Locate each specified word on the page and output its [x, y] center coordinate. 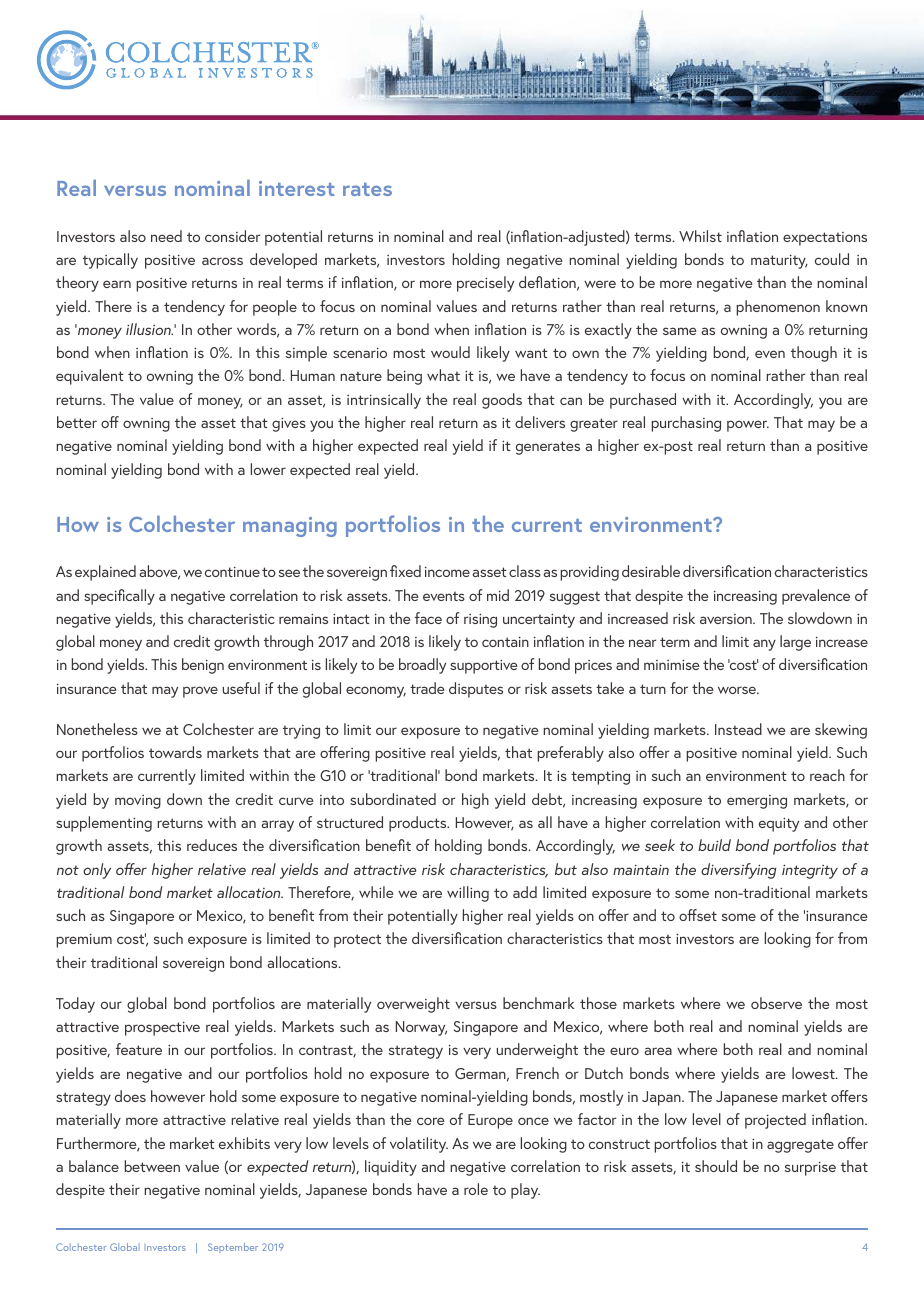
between [152, 1166]
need [166, 236]
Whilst [700, 236]
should [716, 1166]
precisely [485, 284]
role [476, 1189]
